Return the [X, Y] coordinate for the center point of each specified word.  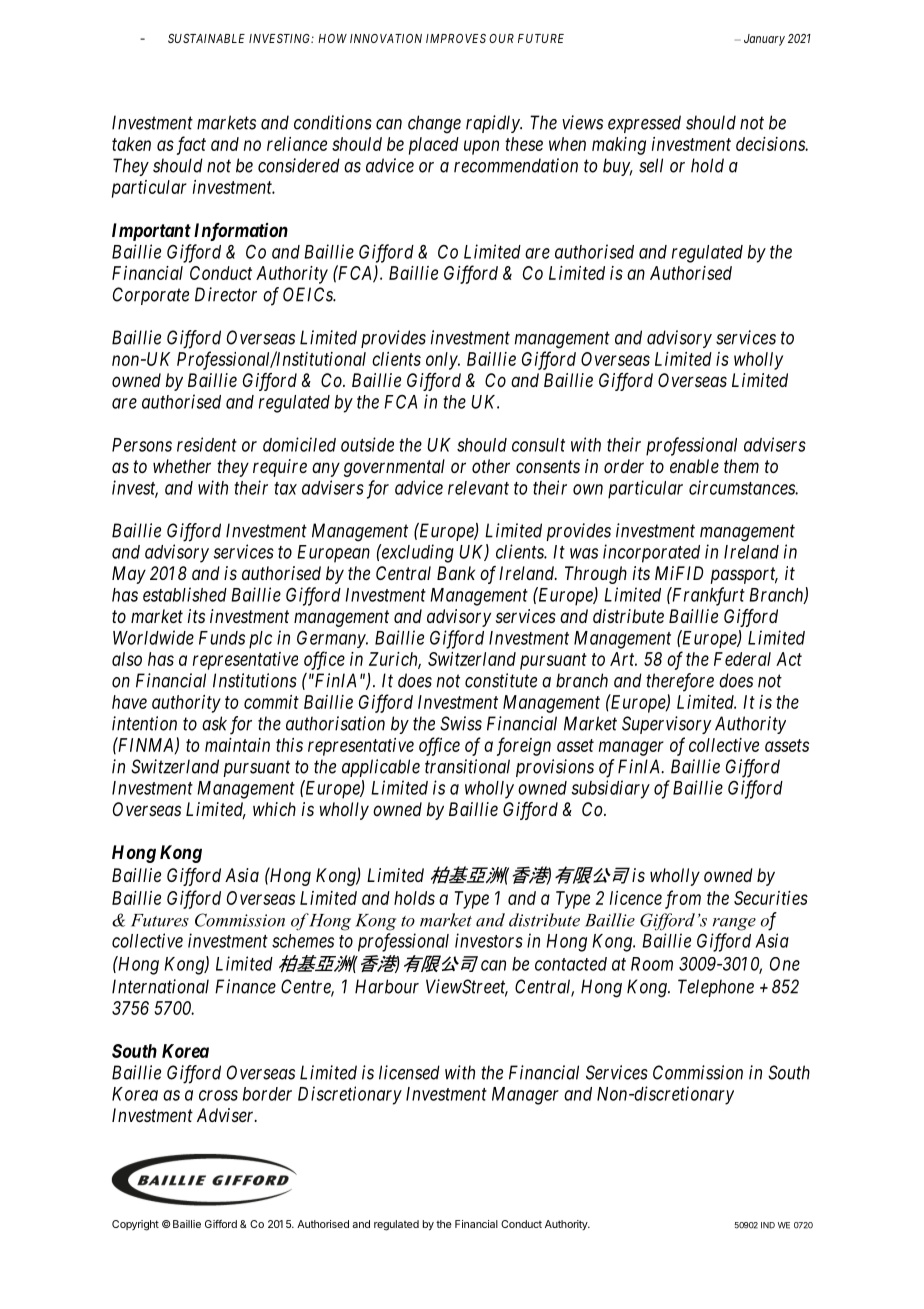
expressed [644, 124]
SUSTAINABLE [206, 38]
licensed [409, 1072]
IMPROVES [456, 38]
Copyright [135, 1225]
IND [768, 1225]
